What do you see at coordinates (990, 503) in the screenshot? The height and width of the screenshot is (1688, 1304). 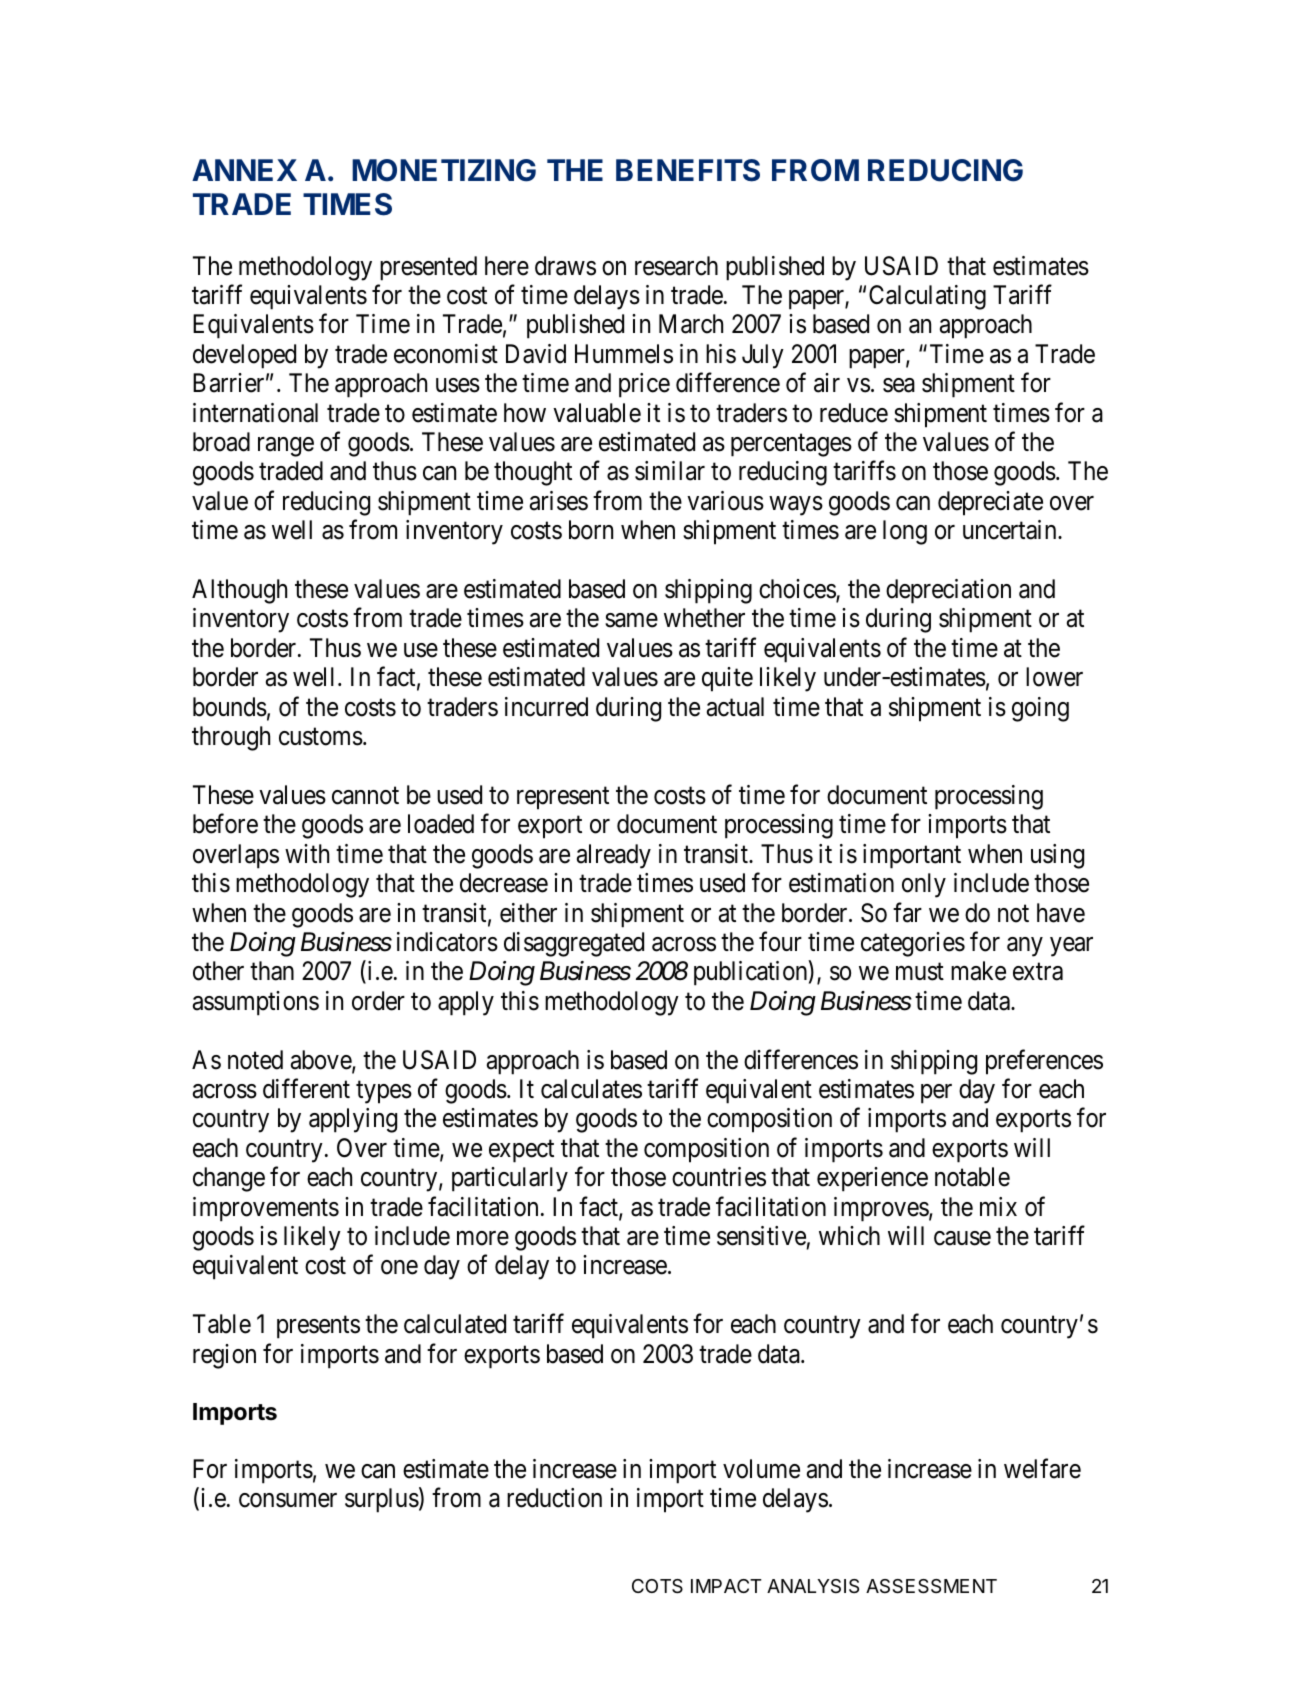 I see `depreciate` at bounding box center [990, 503].
